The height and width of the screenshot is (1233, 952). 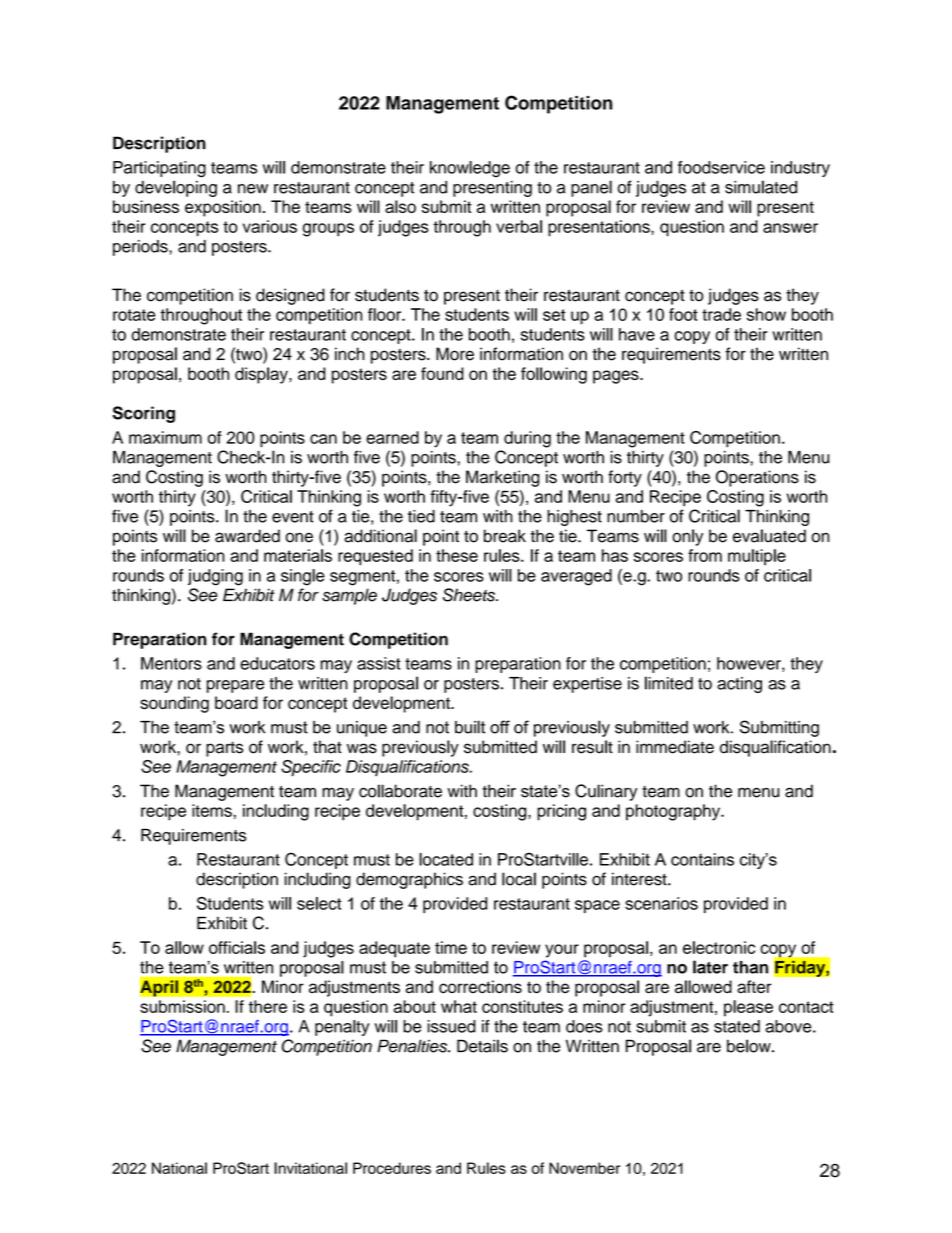 What do you see at coordinates (761, 187) in the screenshot?
I see `simulated` at bounding box center [761, 187].
